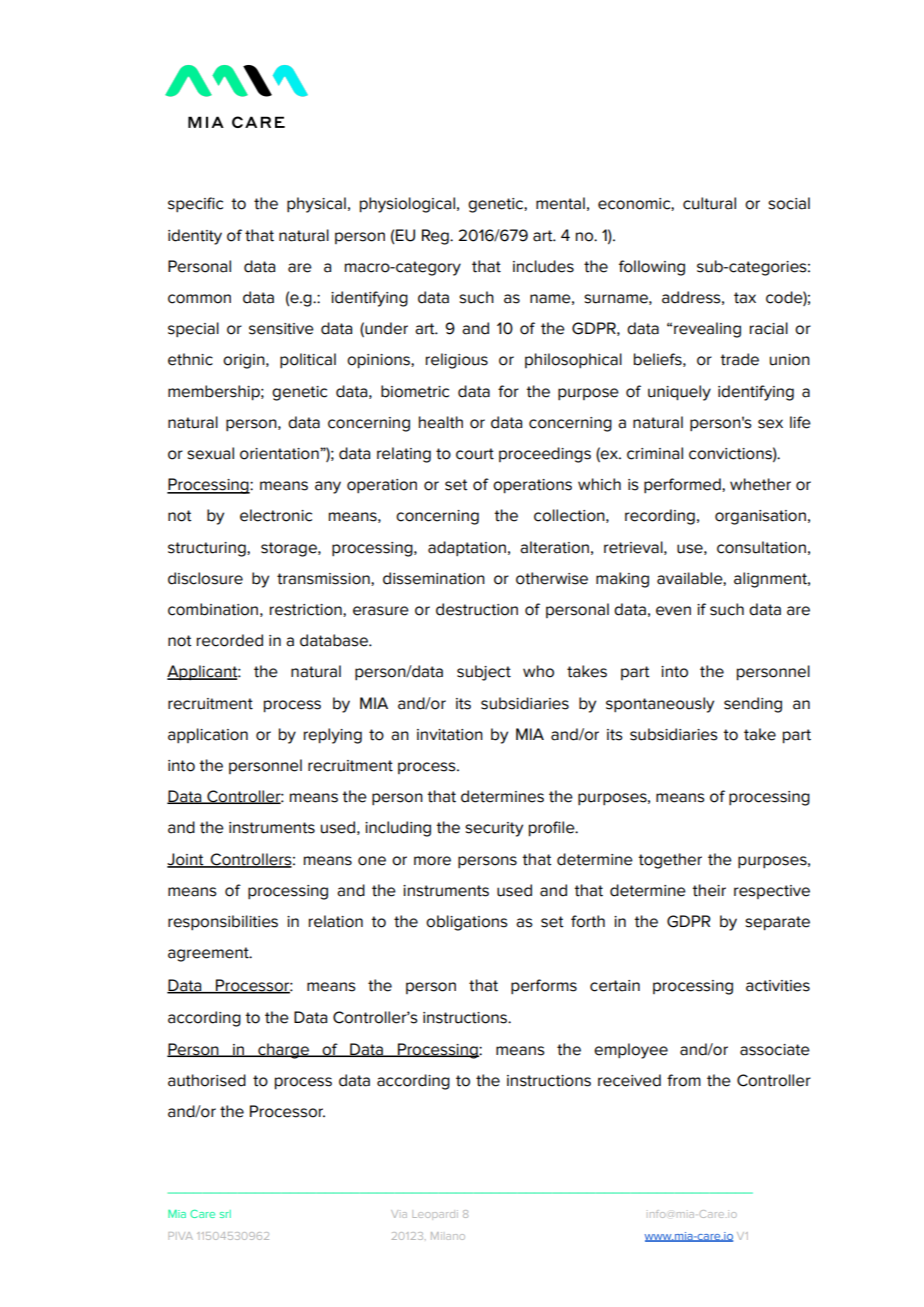  Describe the element at coordinates (208, 736) in the screenshot. I see `application` at that location.
